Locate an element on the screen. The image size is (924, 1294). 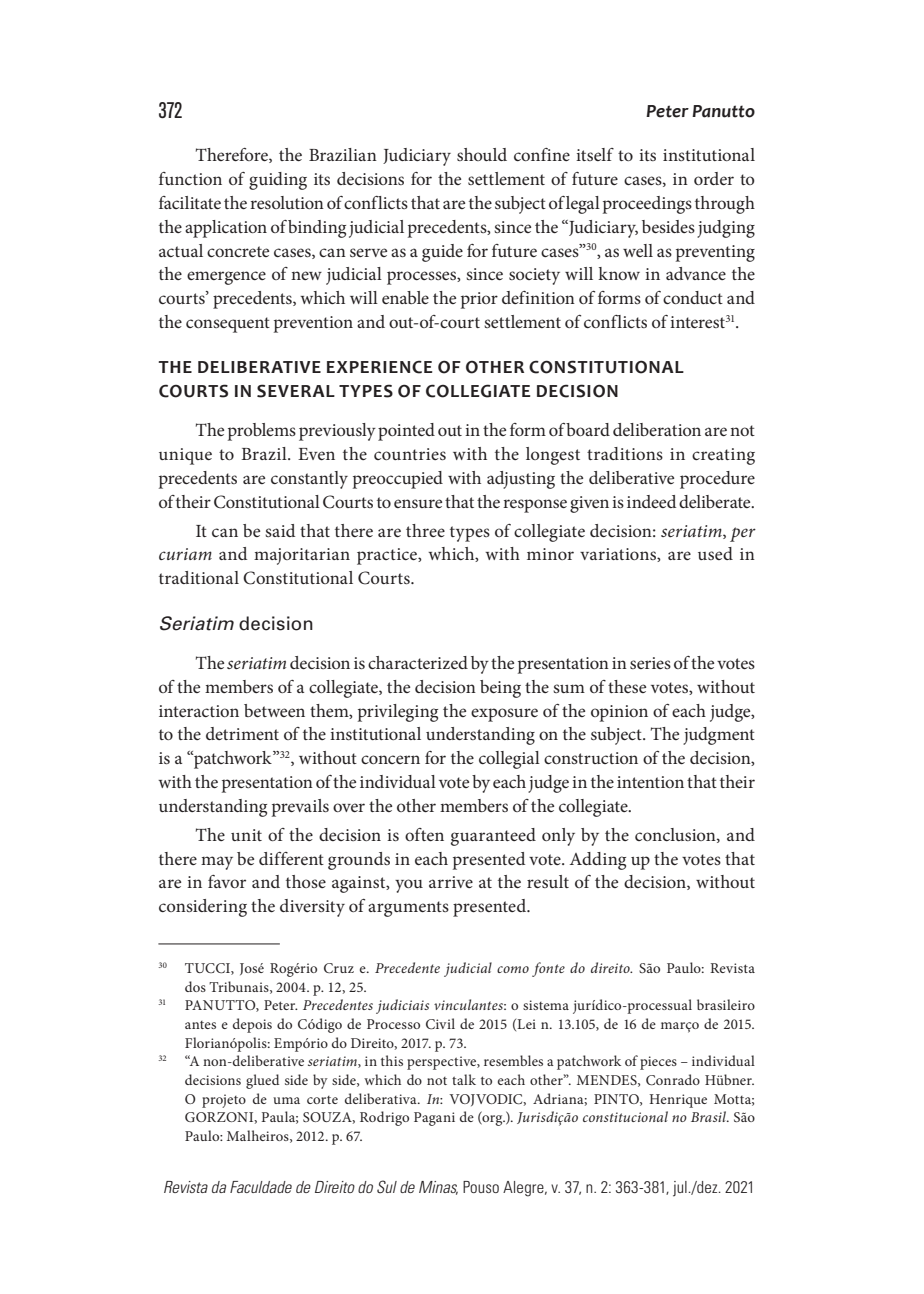
pointed is located at coordinates (406, 432).
